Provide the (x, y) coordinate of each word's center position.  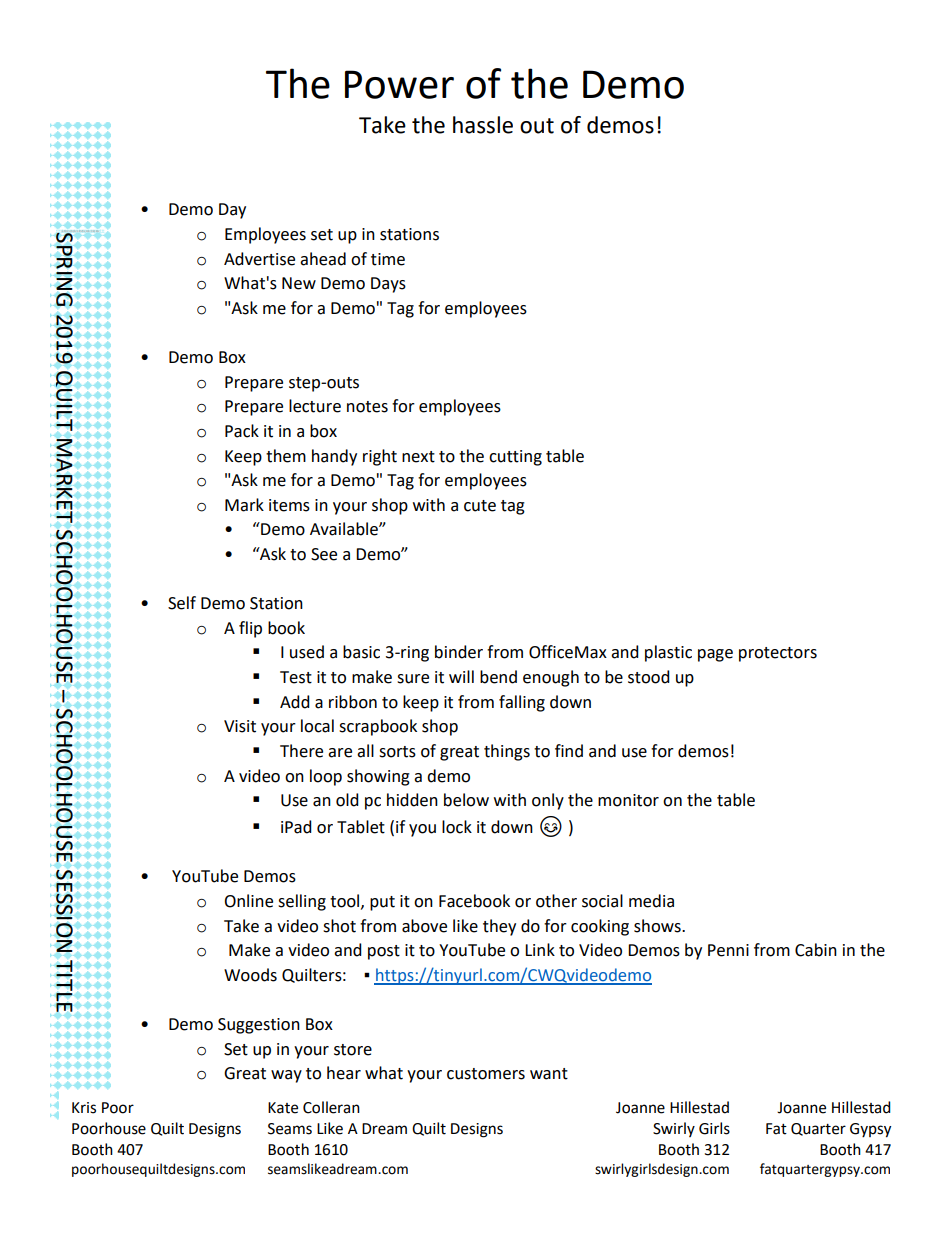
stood (649, 677)
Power (399, 84)
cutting (515, 458)
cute (480, 506)
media (651, 901)
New (299, 283)
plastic (668, 653)
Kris (84, 1108)
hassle (483, 125)
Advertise (259, 259)
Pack (242, 431)
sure (413, 679)
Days (388, 285)
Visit (240, 726)
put (382, 903)
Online (248, 901)
